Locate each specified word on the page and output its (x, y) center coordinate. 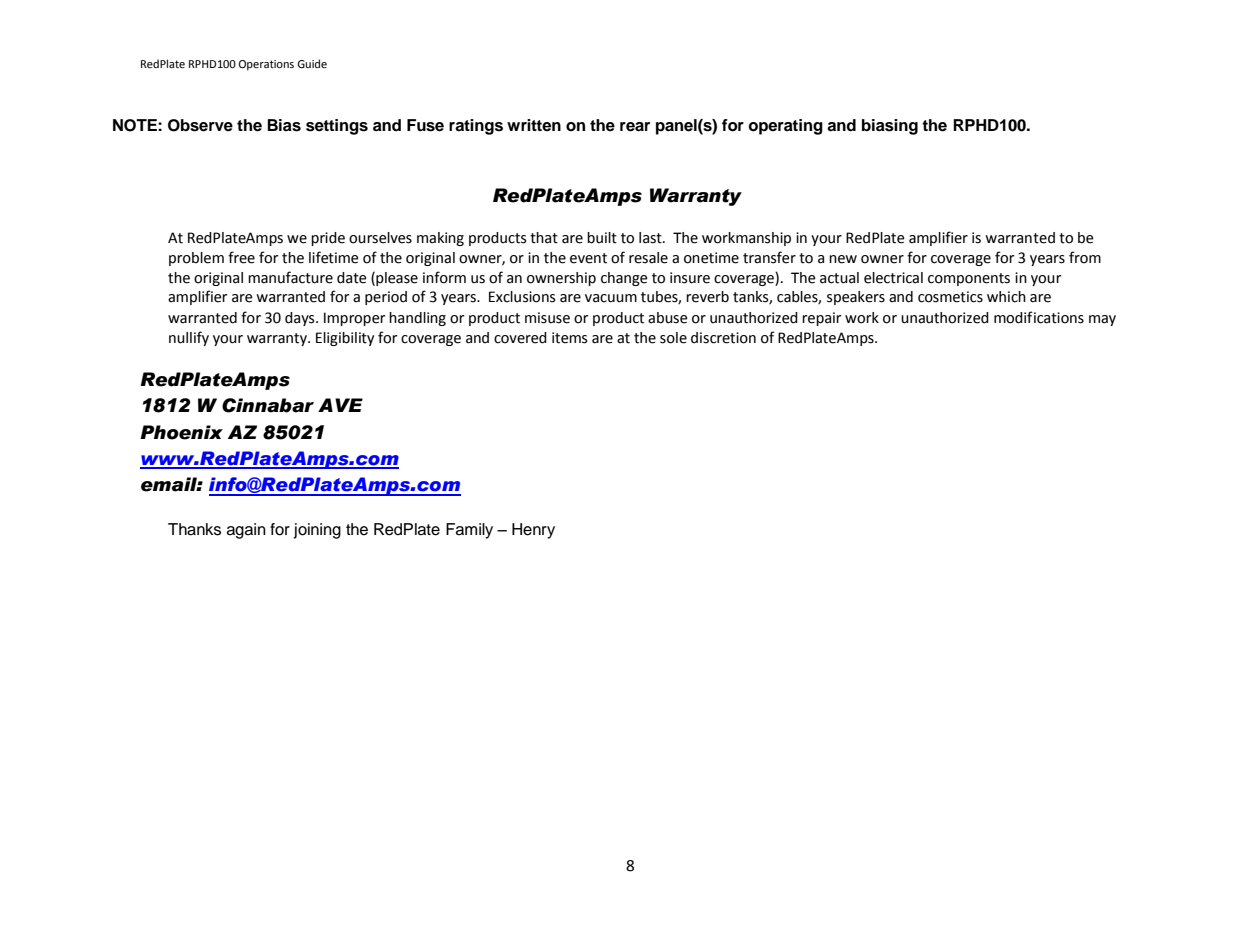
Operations (266, 65)
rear (635, 127)
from (1085, 257)
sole (673, 338)
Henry (533, 531)
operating (785, 127)
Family (469, 531)
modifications (1039, 317)
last (651, 238)
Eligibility (345, 339)
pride (328, 239)
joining (317, 531)
